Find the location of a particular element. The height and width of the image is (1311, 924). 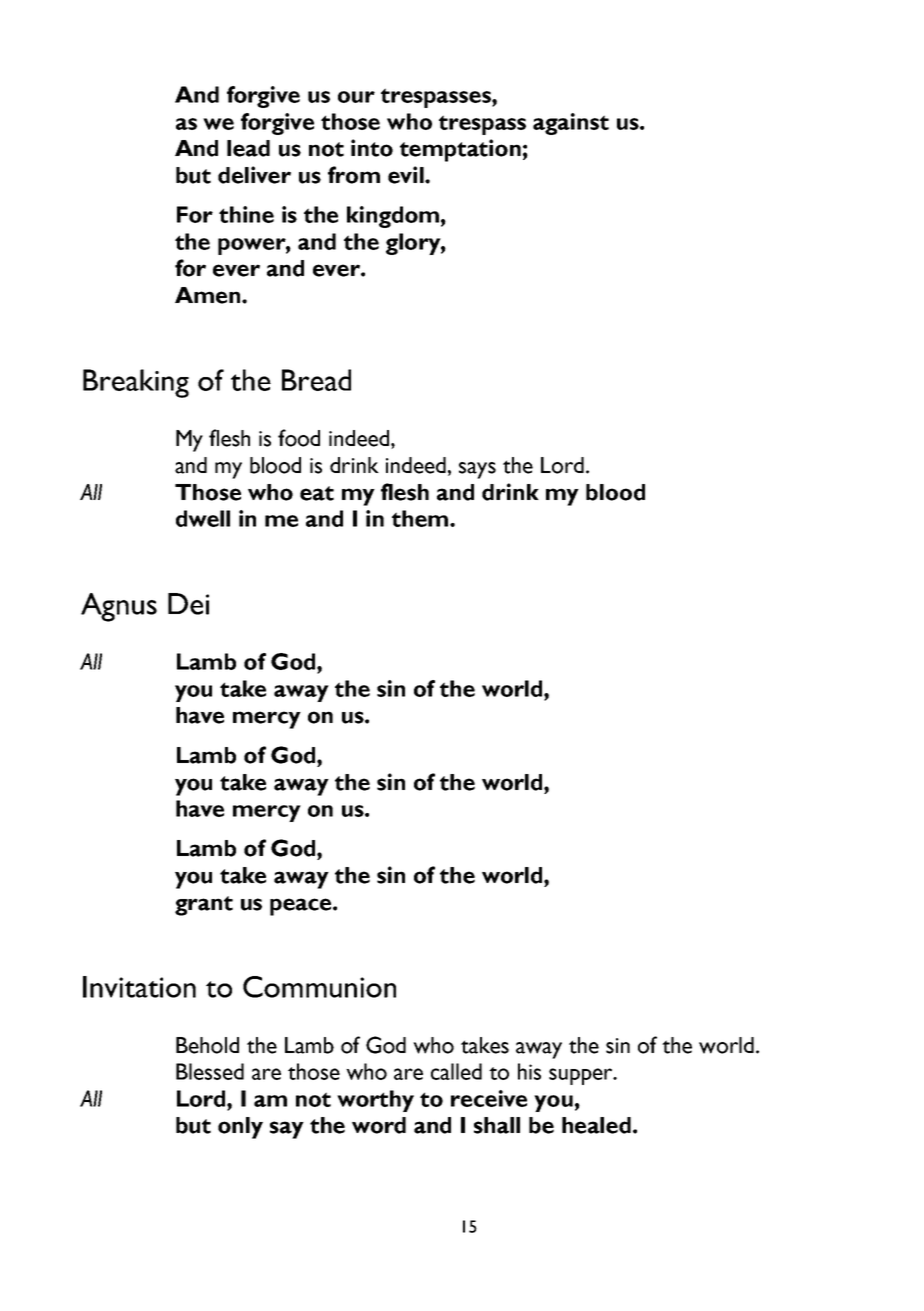

against is located at coordinates (571, 124).
